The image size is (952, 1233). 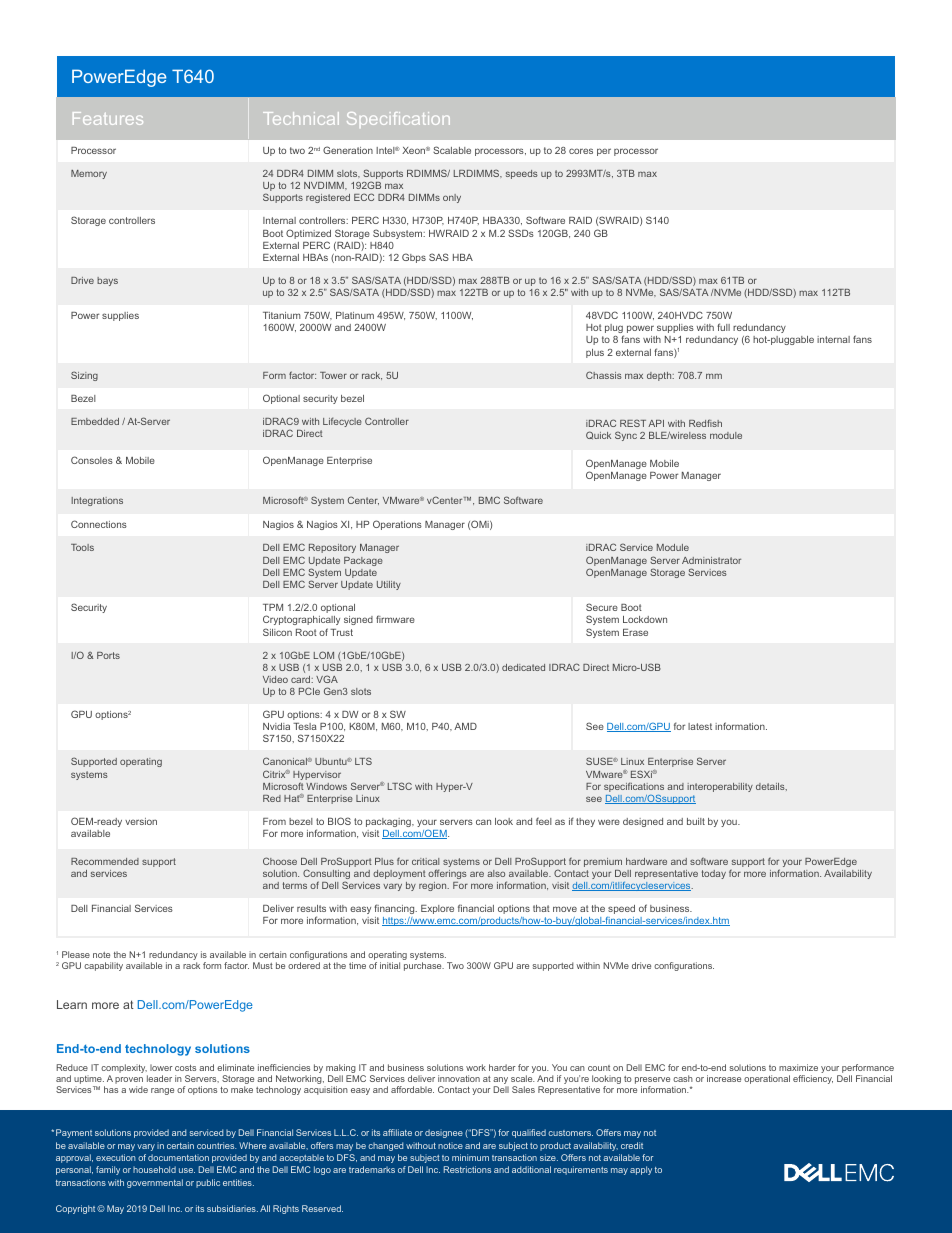 I want to click on note, so click(x=101, y=955).
